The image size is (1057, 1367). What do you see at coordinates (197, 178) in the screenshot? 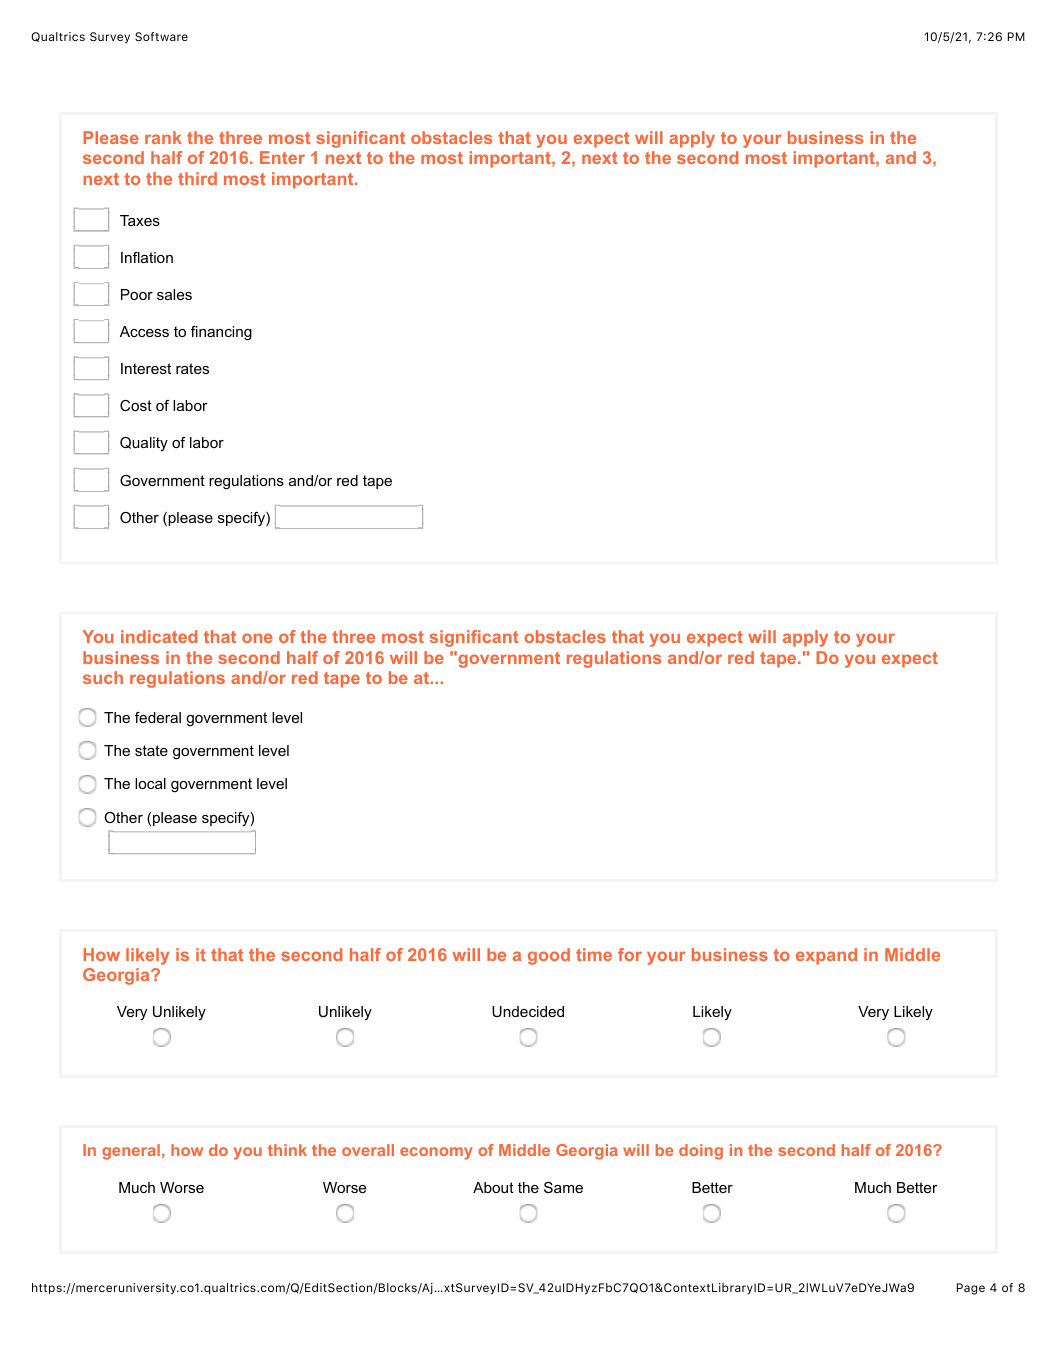
I see `third` at bounding box center [197, 178].
